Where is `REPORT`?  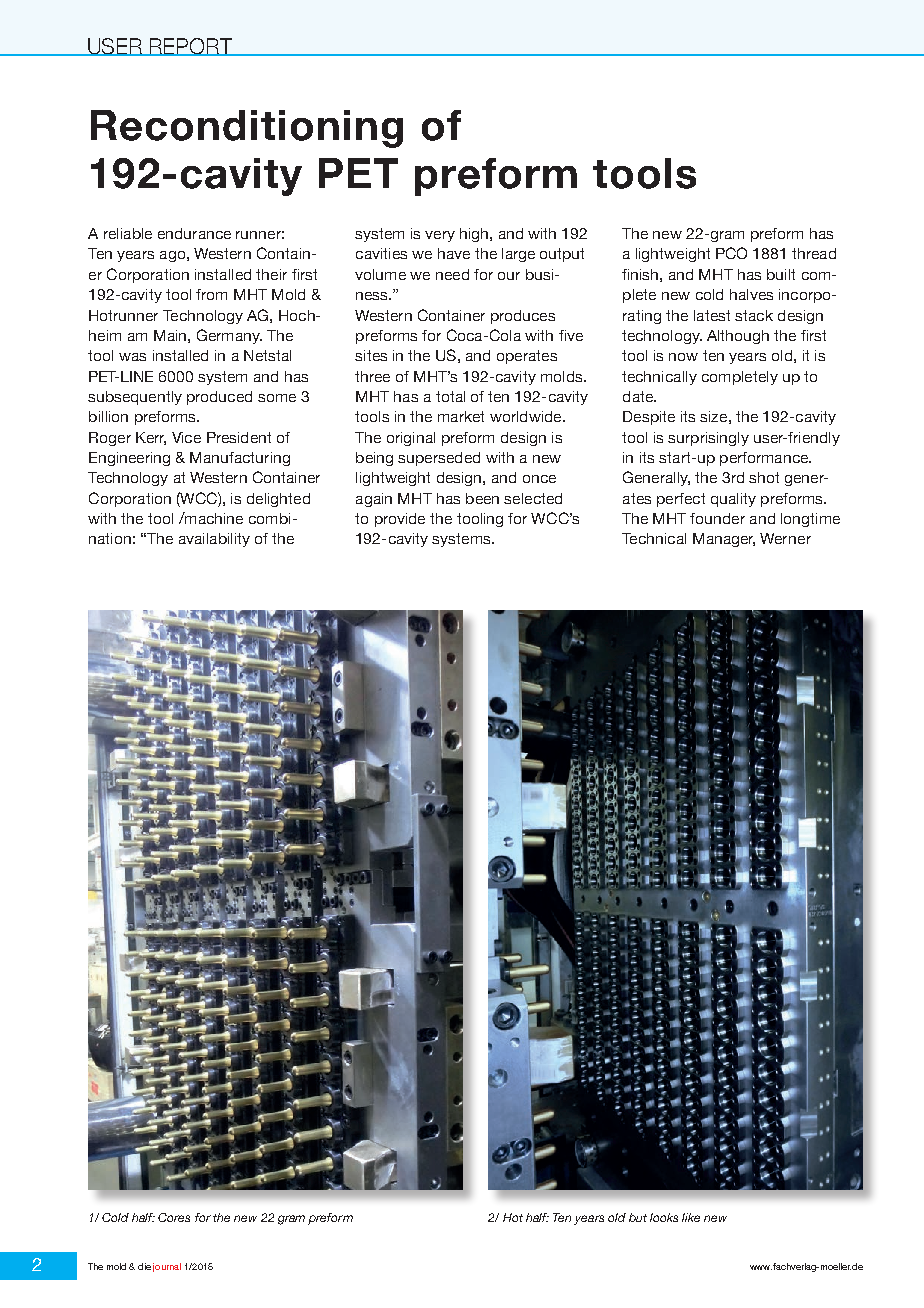
REPORT is located at coordinates (191, 47).
